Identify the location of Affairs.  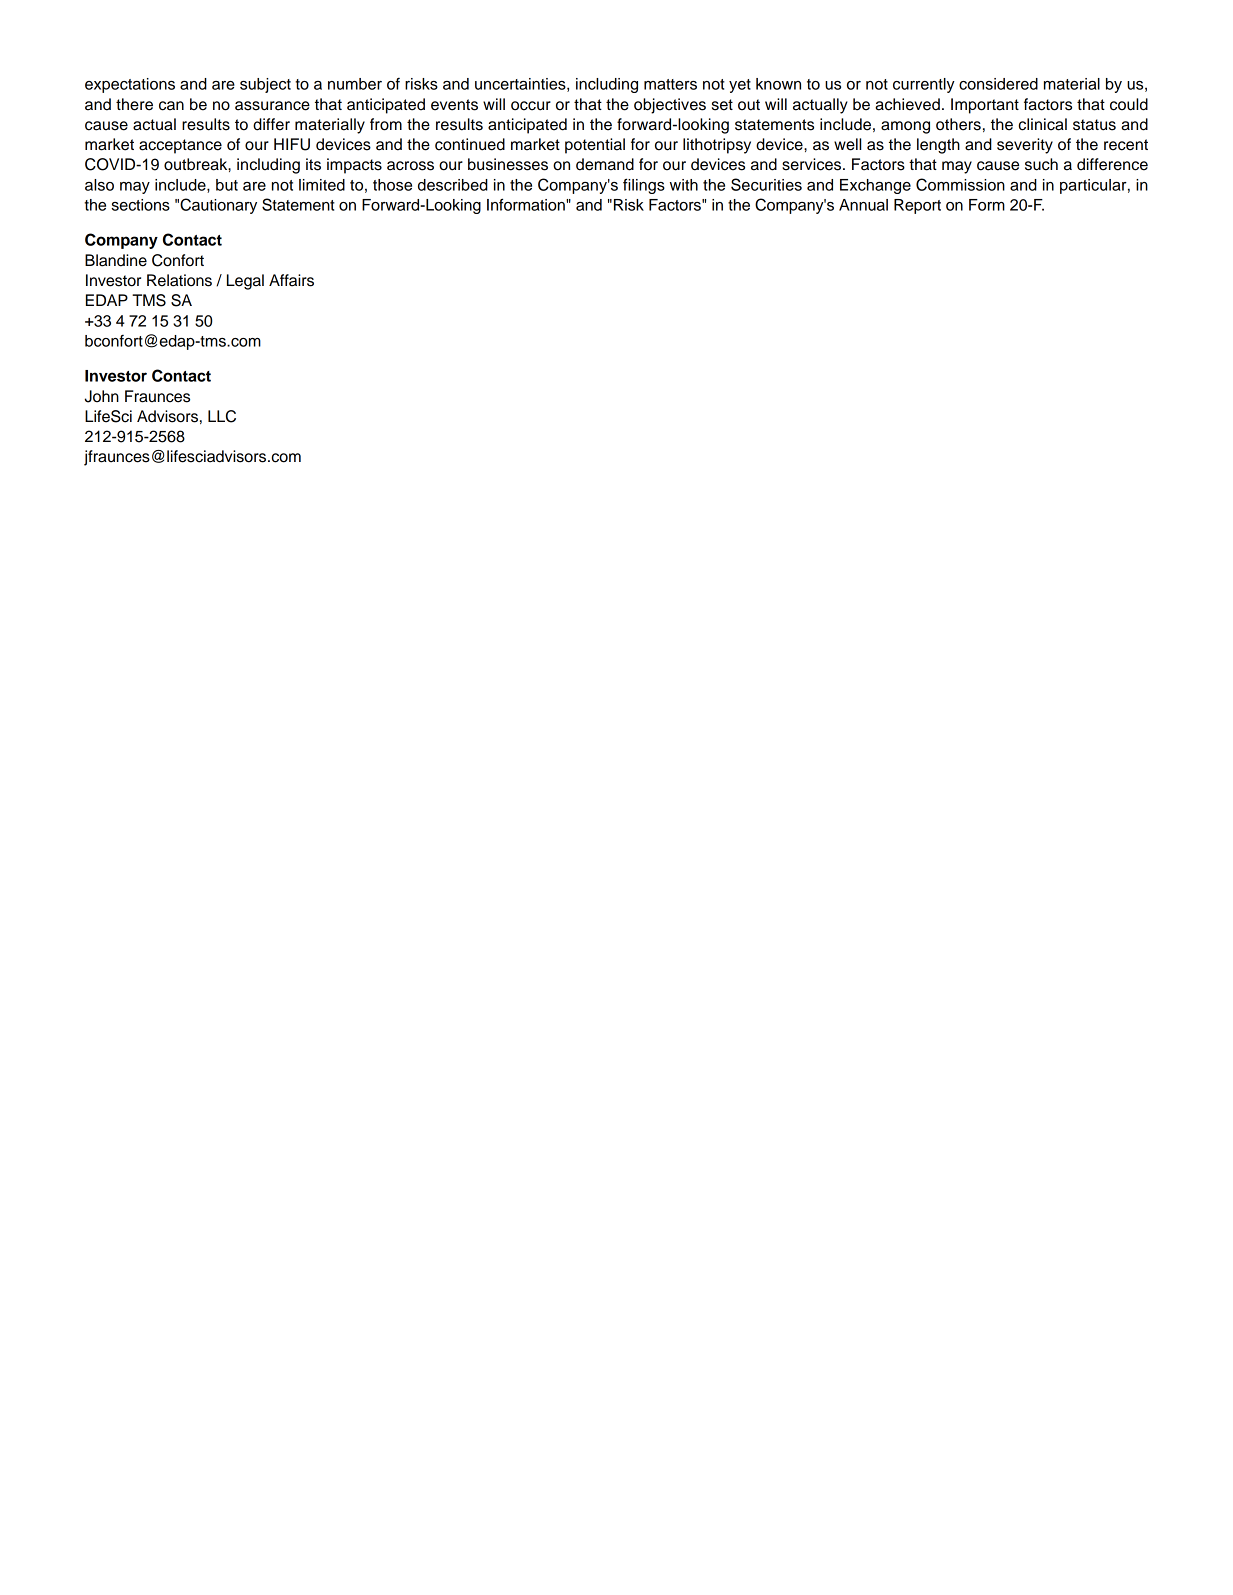
(291, 280).
